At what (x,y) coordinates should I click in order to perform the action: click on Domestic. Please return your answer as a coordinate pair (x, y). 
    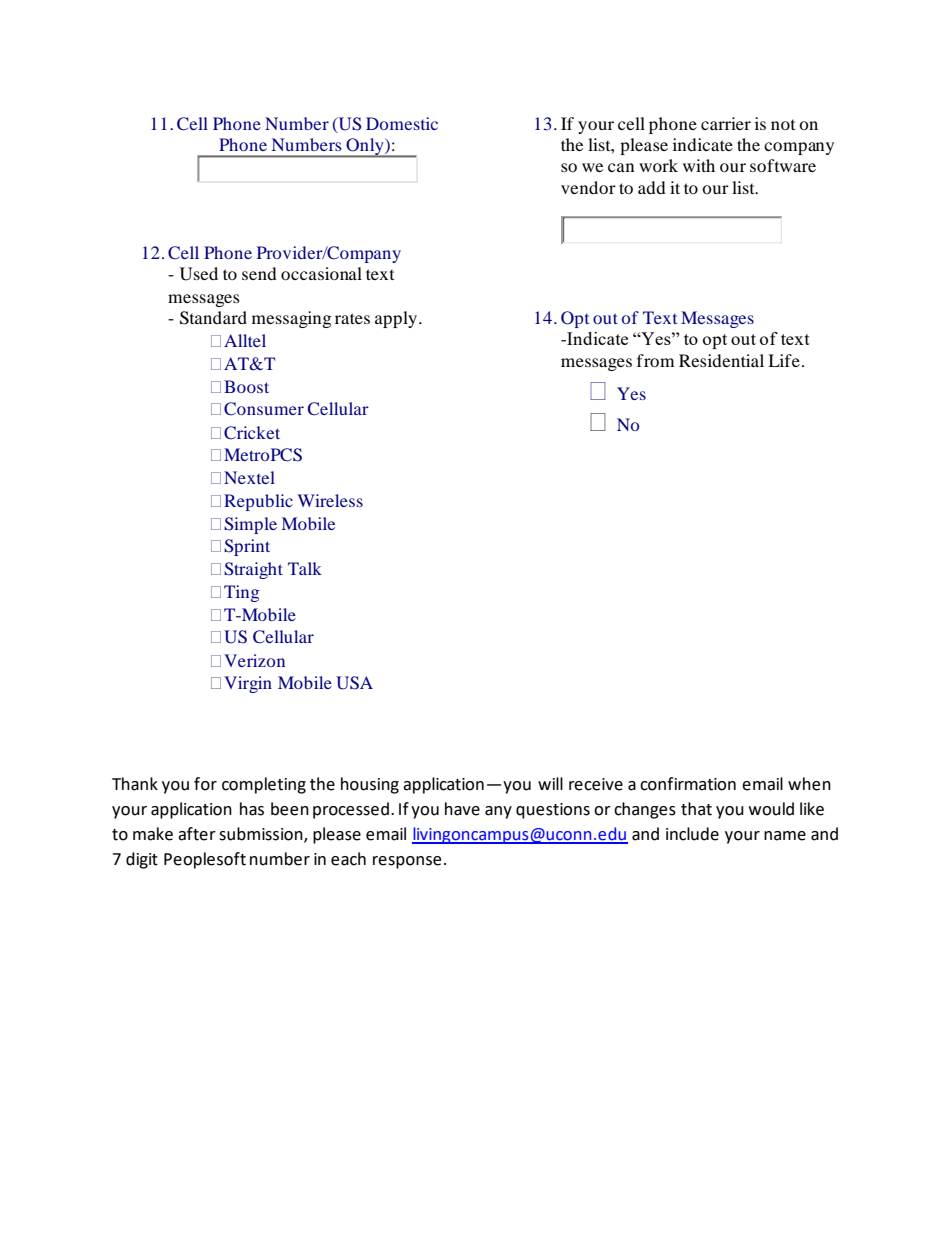
    Looking at the image, I should click on (402, 123).
